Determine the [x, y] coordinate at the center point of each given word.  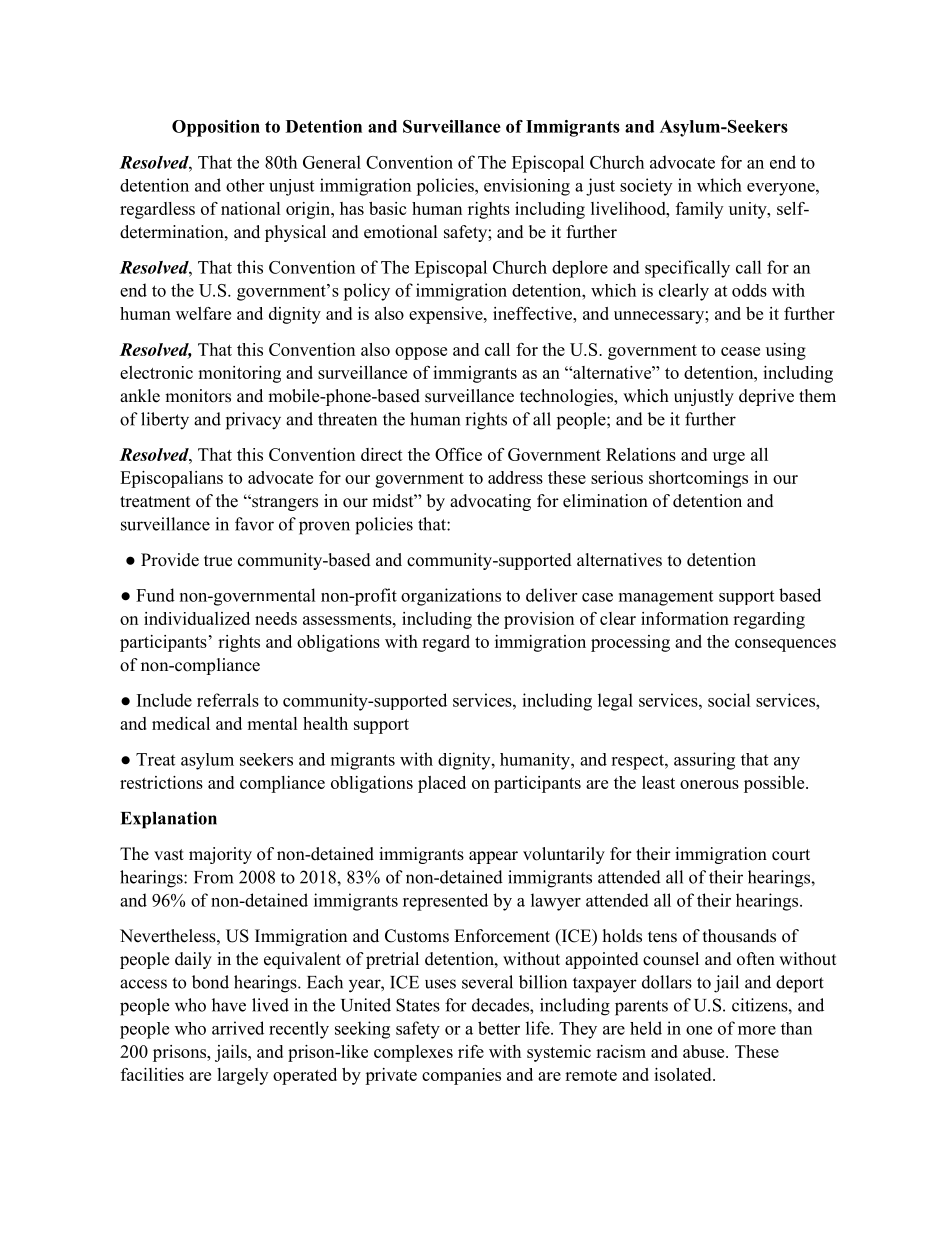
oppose [421, 353]
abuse [705, 1051]
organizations [451, 597]
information [685, 618]
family [699, 210]
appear [493, 857]
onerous [709, 784]
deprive [766, 397]
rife [471, 1051]
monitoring [239, 374]
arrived [238, 1028]
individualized [197, 618]
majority [220, 855]
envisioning [527, 187]
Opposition [216, 128]
